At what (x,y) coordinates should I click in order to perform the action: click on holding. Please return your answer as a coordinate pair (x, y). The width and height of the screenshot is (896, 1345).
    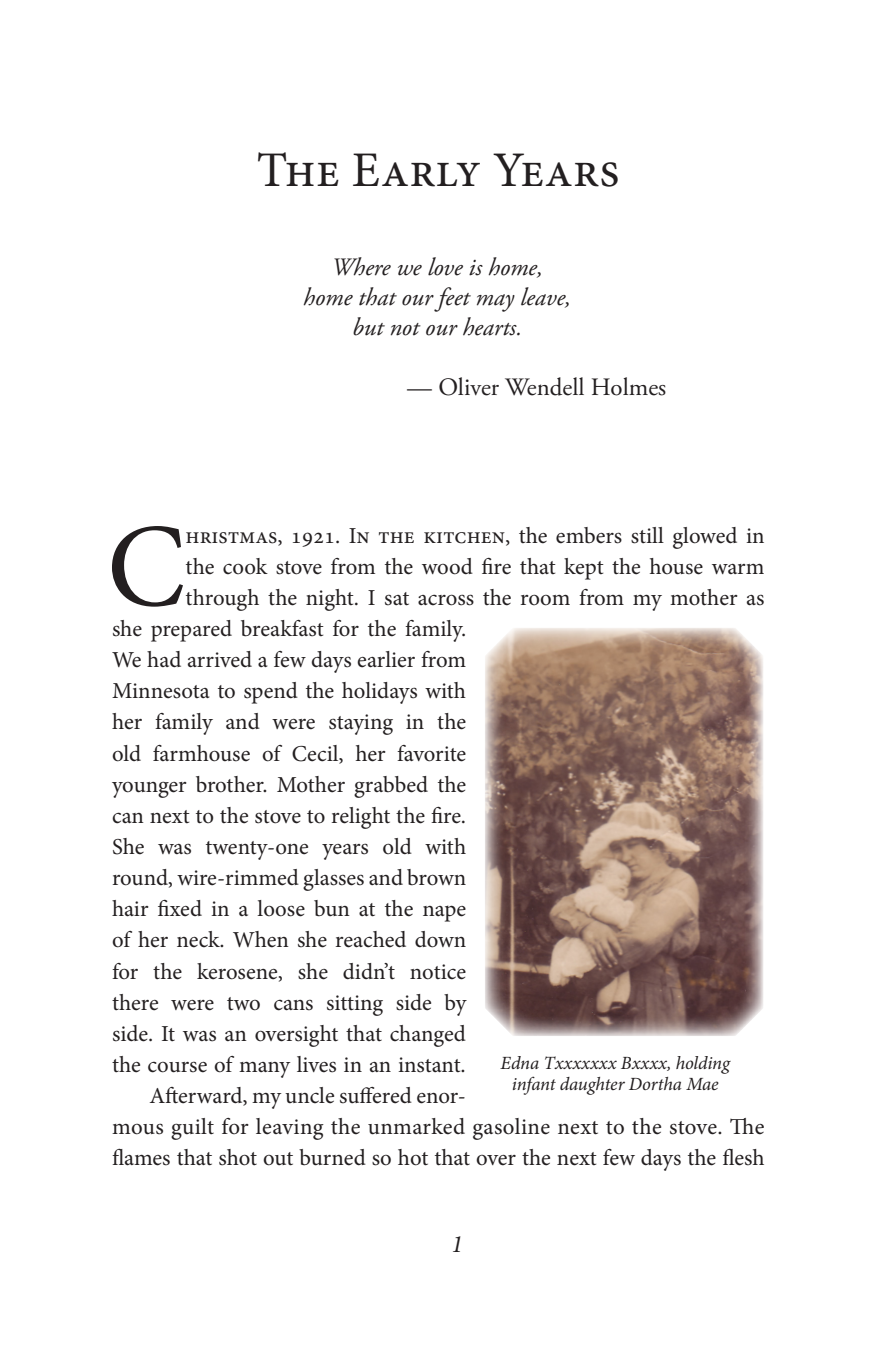
    Looking at the image, I should click on (703, 1065).
